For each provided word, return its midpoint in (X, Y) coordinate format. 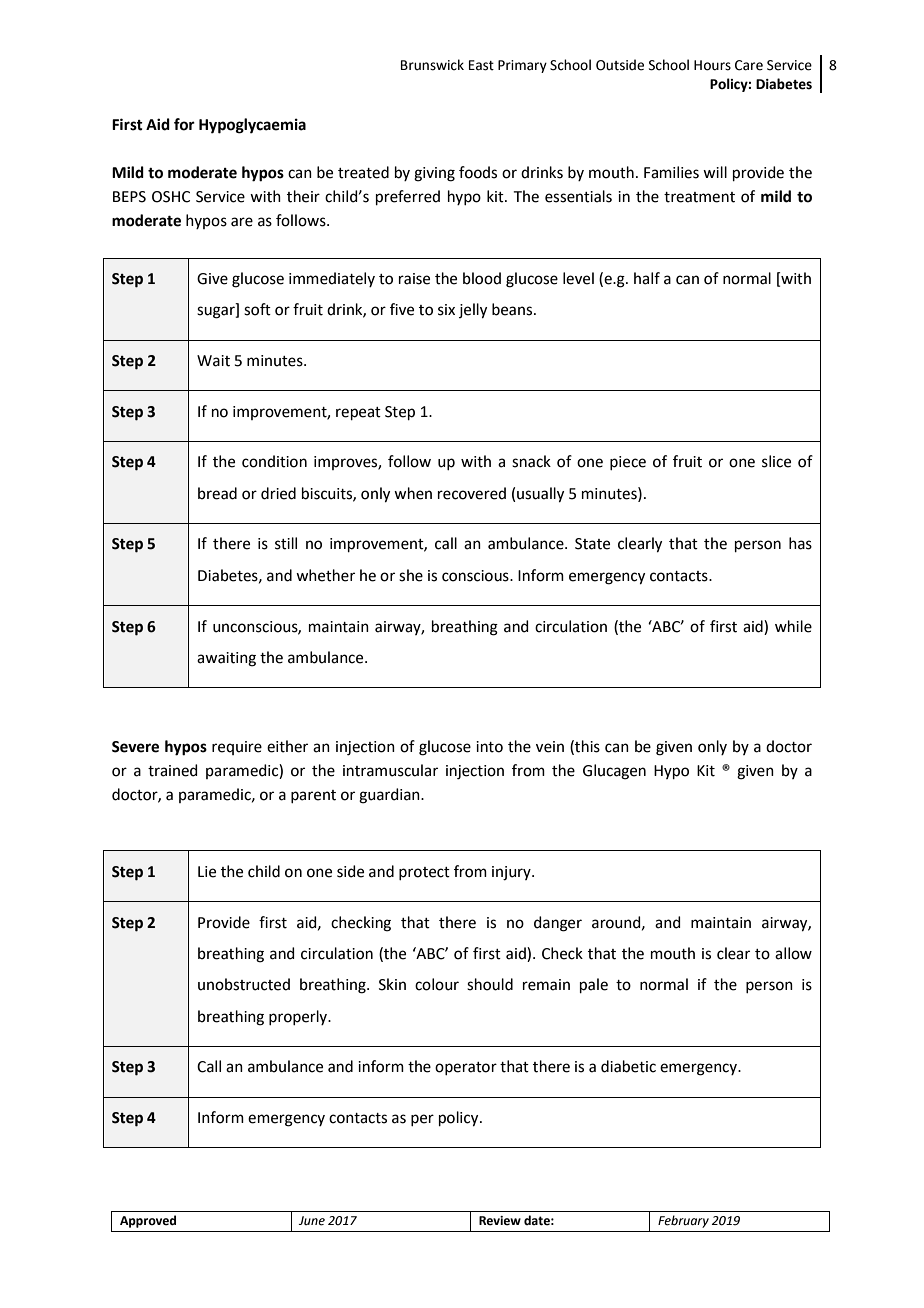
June (312, 1221)
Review (500, 1221)
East (481, 65)
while (793, 626)
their (303, 196)
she (411, 575)
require (237, 748)
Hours (712, 65)
